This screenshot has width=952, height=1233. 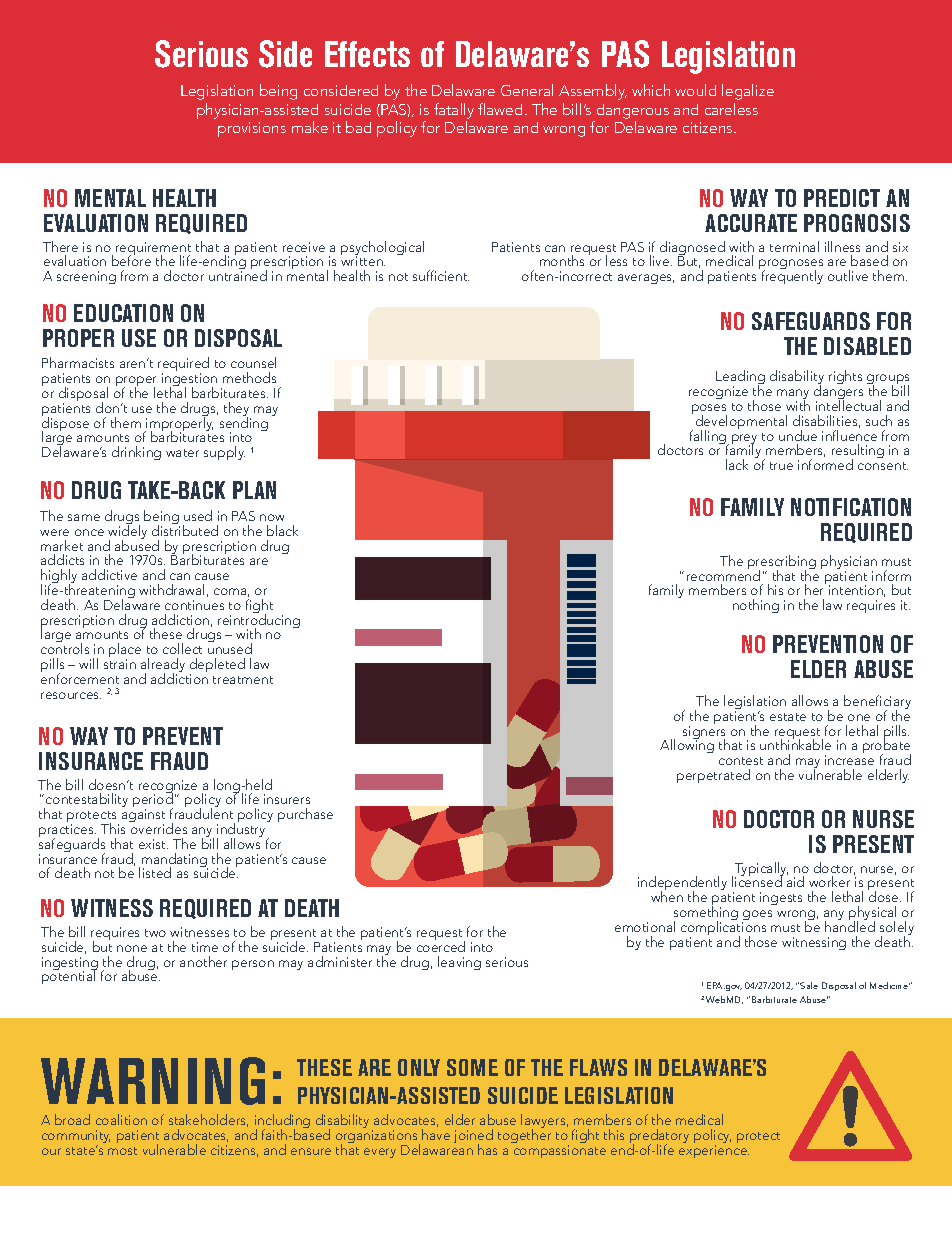 What do you see at coordinates (500, 109) in the screenshot?
I see `flawed` at bounding box center [500, 109].
